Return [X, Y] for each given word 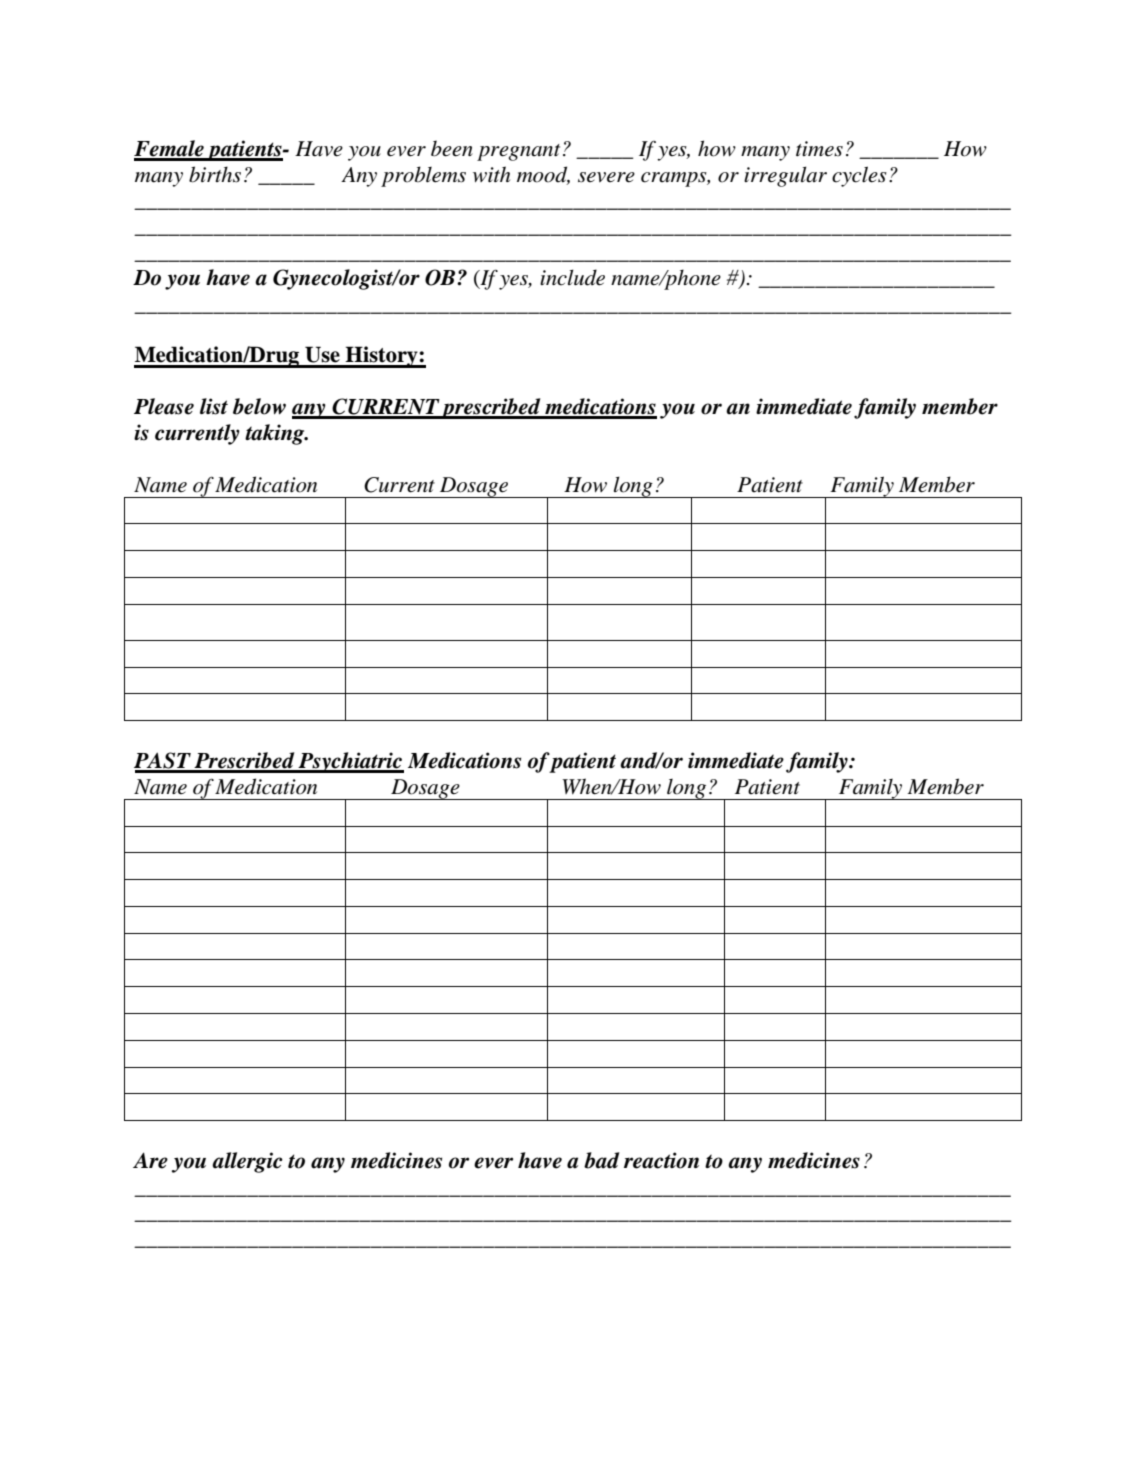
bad [601, 1160]
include [572, 277]
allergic [247, 1162]
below [259, 406]
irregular [785, 176]
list [214, 406]
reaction [661, 1160]
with [491, 174]
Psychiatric [350, 762]
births [215, 174]
